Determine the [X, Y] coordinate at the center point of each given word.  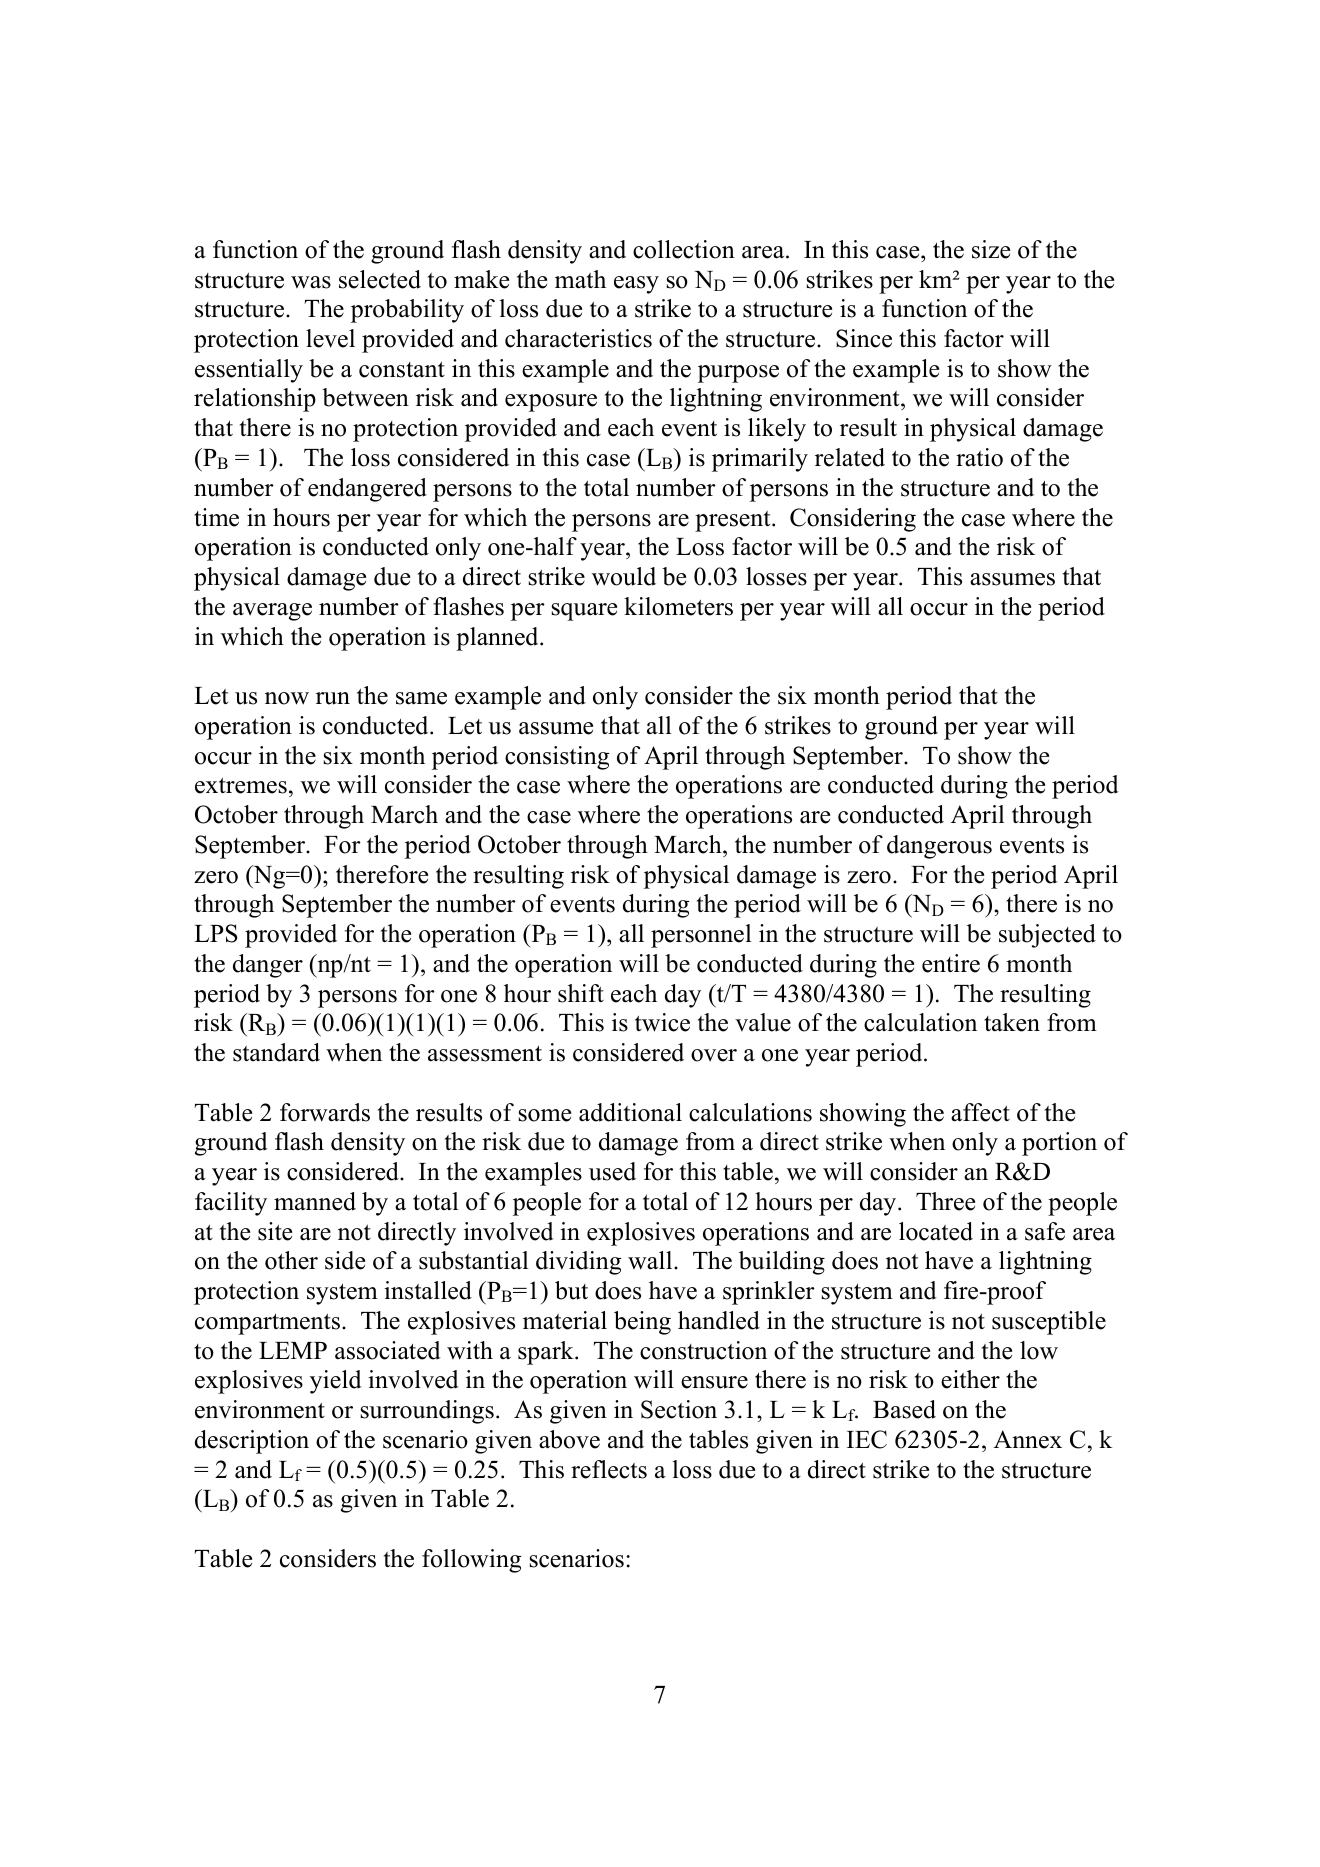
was [311, 282]
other [291, 1260]
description [252, 1442]
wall [651, 1260]
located [936, 1231]
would [624, 576]
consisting [557, 758]
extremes [241, 786]
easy [636, 285]
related [850, 457]
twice [662, 1022]
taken [1012, 1022]
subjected [1047, 936]
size [991, 249]
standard [276, 1052]
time [216, 517]
